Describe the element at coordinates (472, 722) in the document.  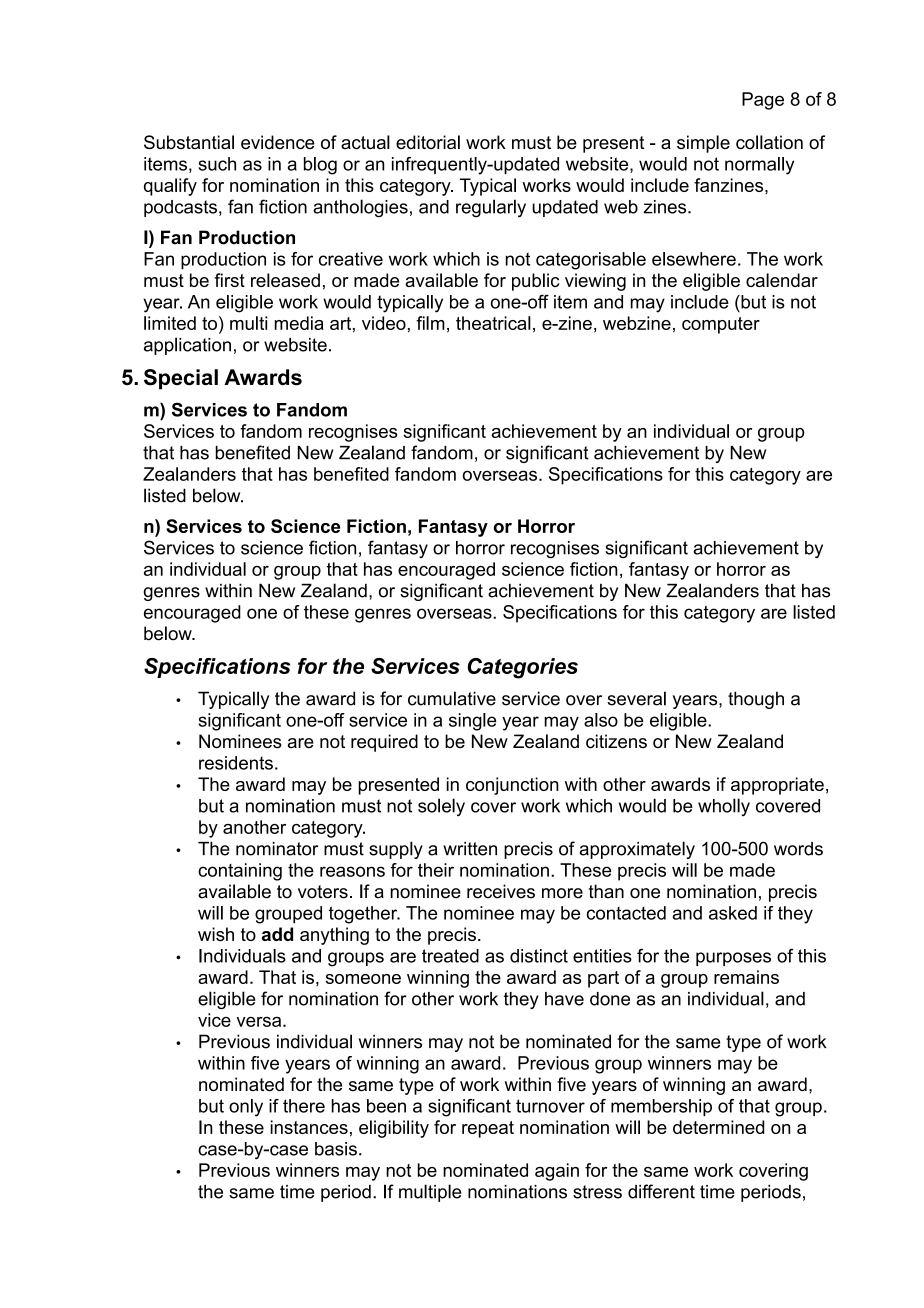
I see `single` at that location.
